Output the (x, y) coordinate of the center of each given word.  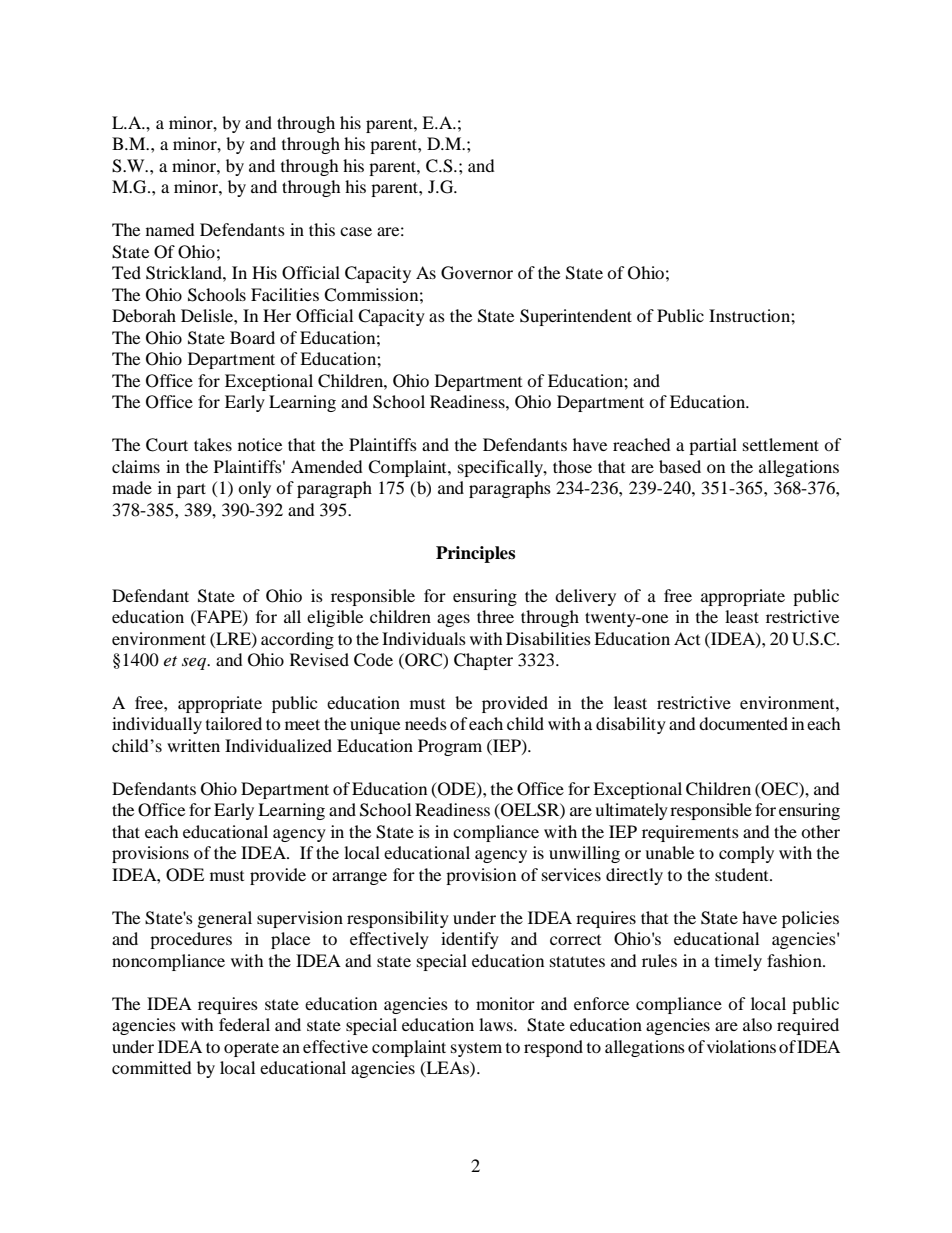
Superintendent (576, 317)
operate (251, 1050)
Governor (477, 273)
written (193, 745)
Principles (475, 554)
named (170, 229)
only (254, 489)
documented (743, 723)
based (680, 466)
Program (450, 747)
